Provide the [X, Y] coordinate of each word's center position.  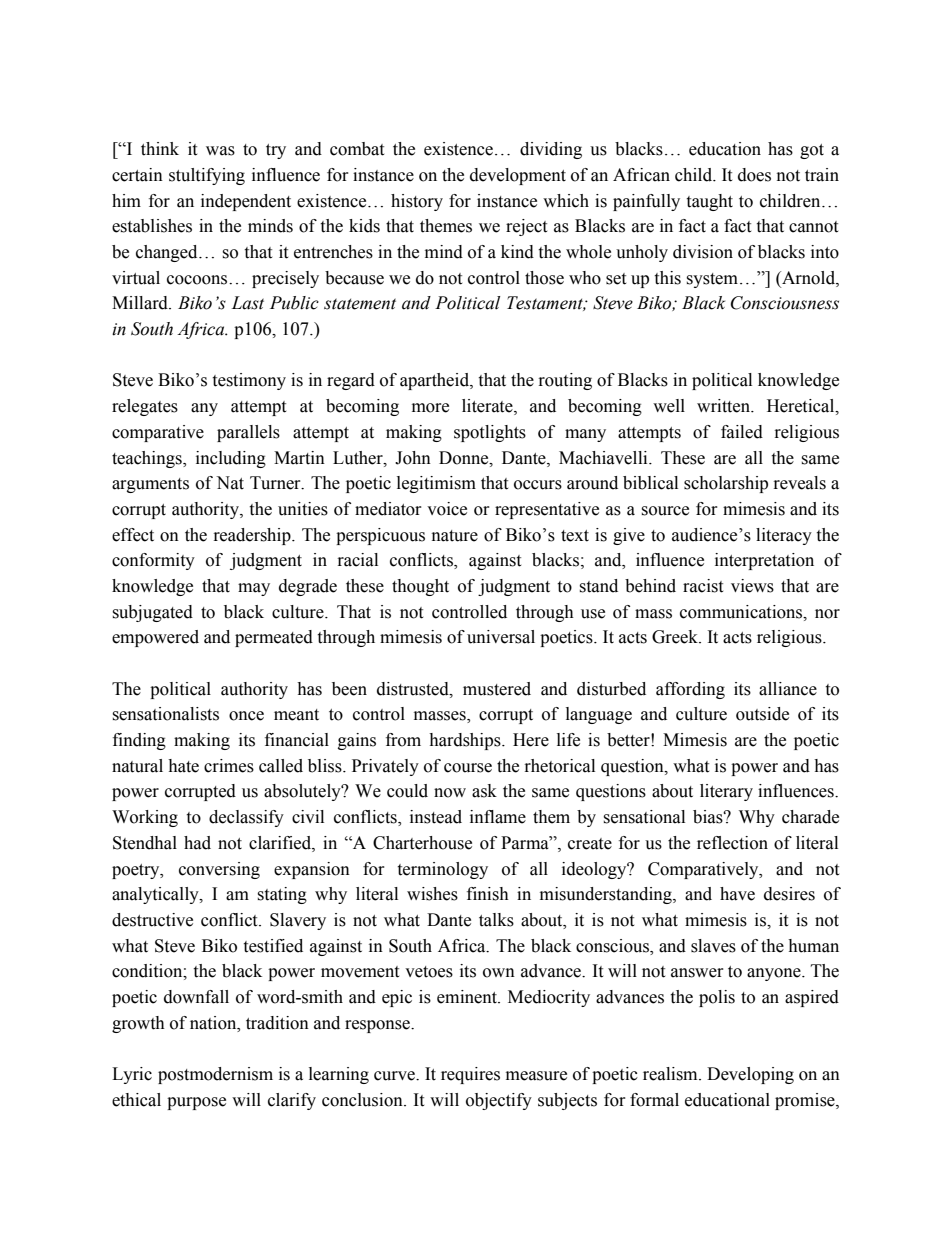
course [468, 768]
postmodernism [215, 1075]
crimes [229, 766]
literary [726, 792]
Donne [465, 458]
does [754, 175]
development [518, 176]
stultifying [207, 176]
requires [470, 1075]
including [231, 459]
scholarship [726, 484]
